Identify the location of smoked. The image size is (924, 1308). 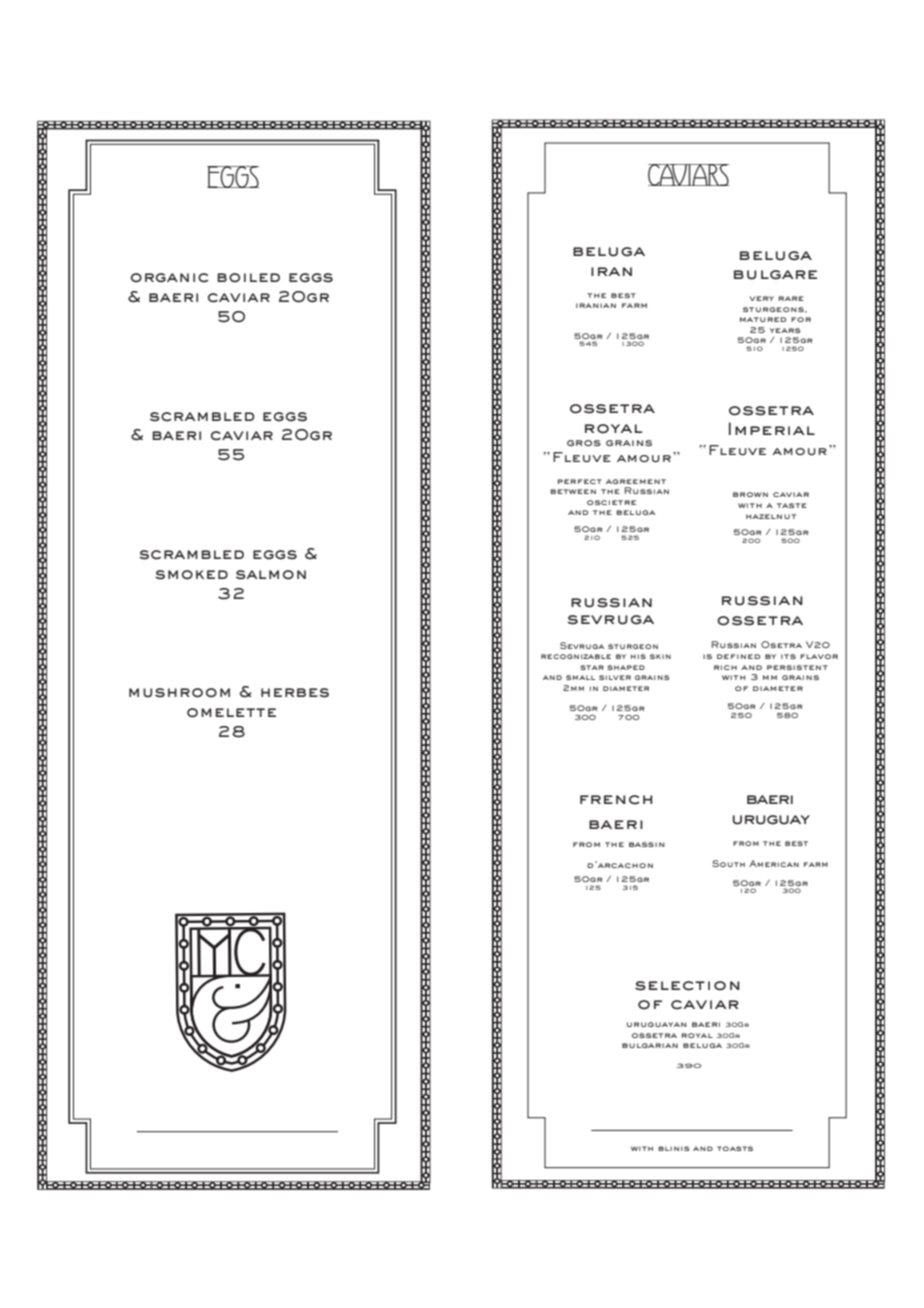
(191, 575).
